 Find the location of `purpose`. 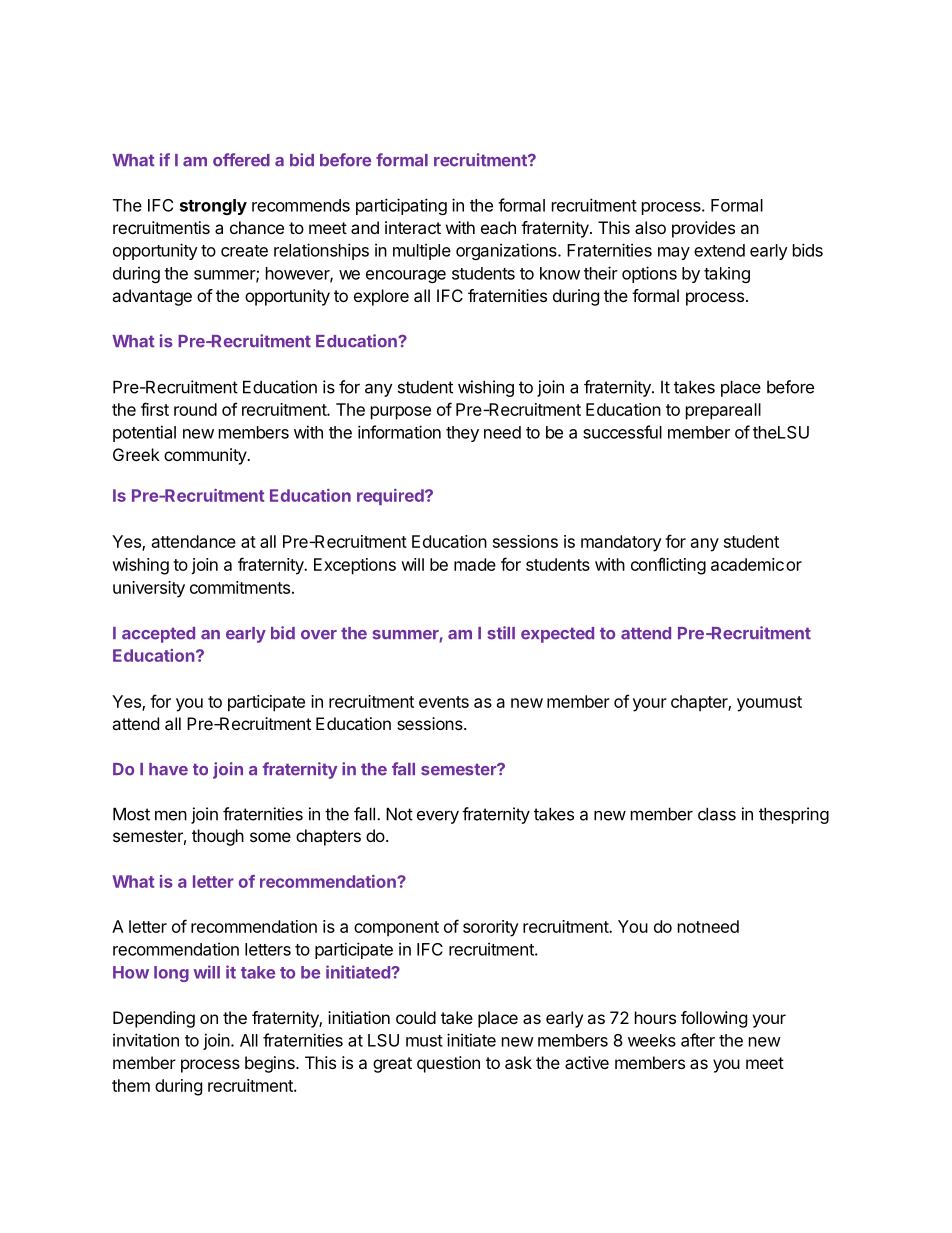

purpose is located at coordinates (401, 413).
